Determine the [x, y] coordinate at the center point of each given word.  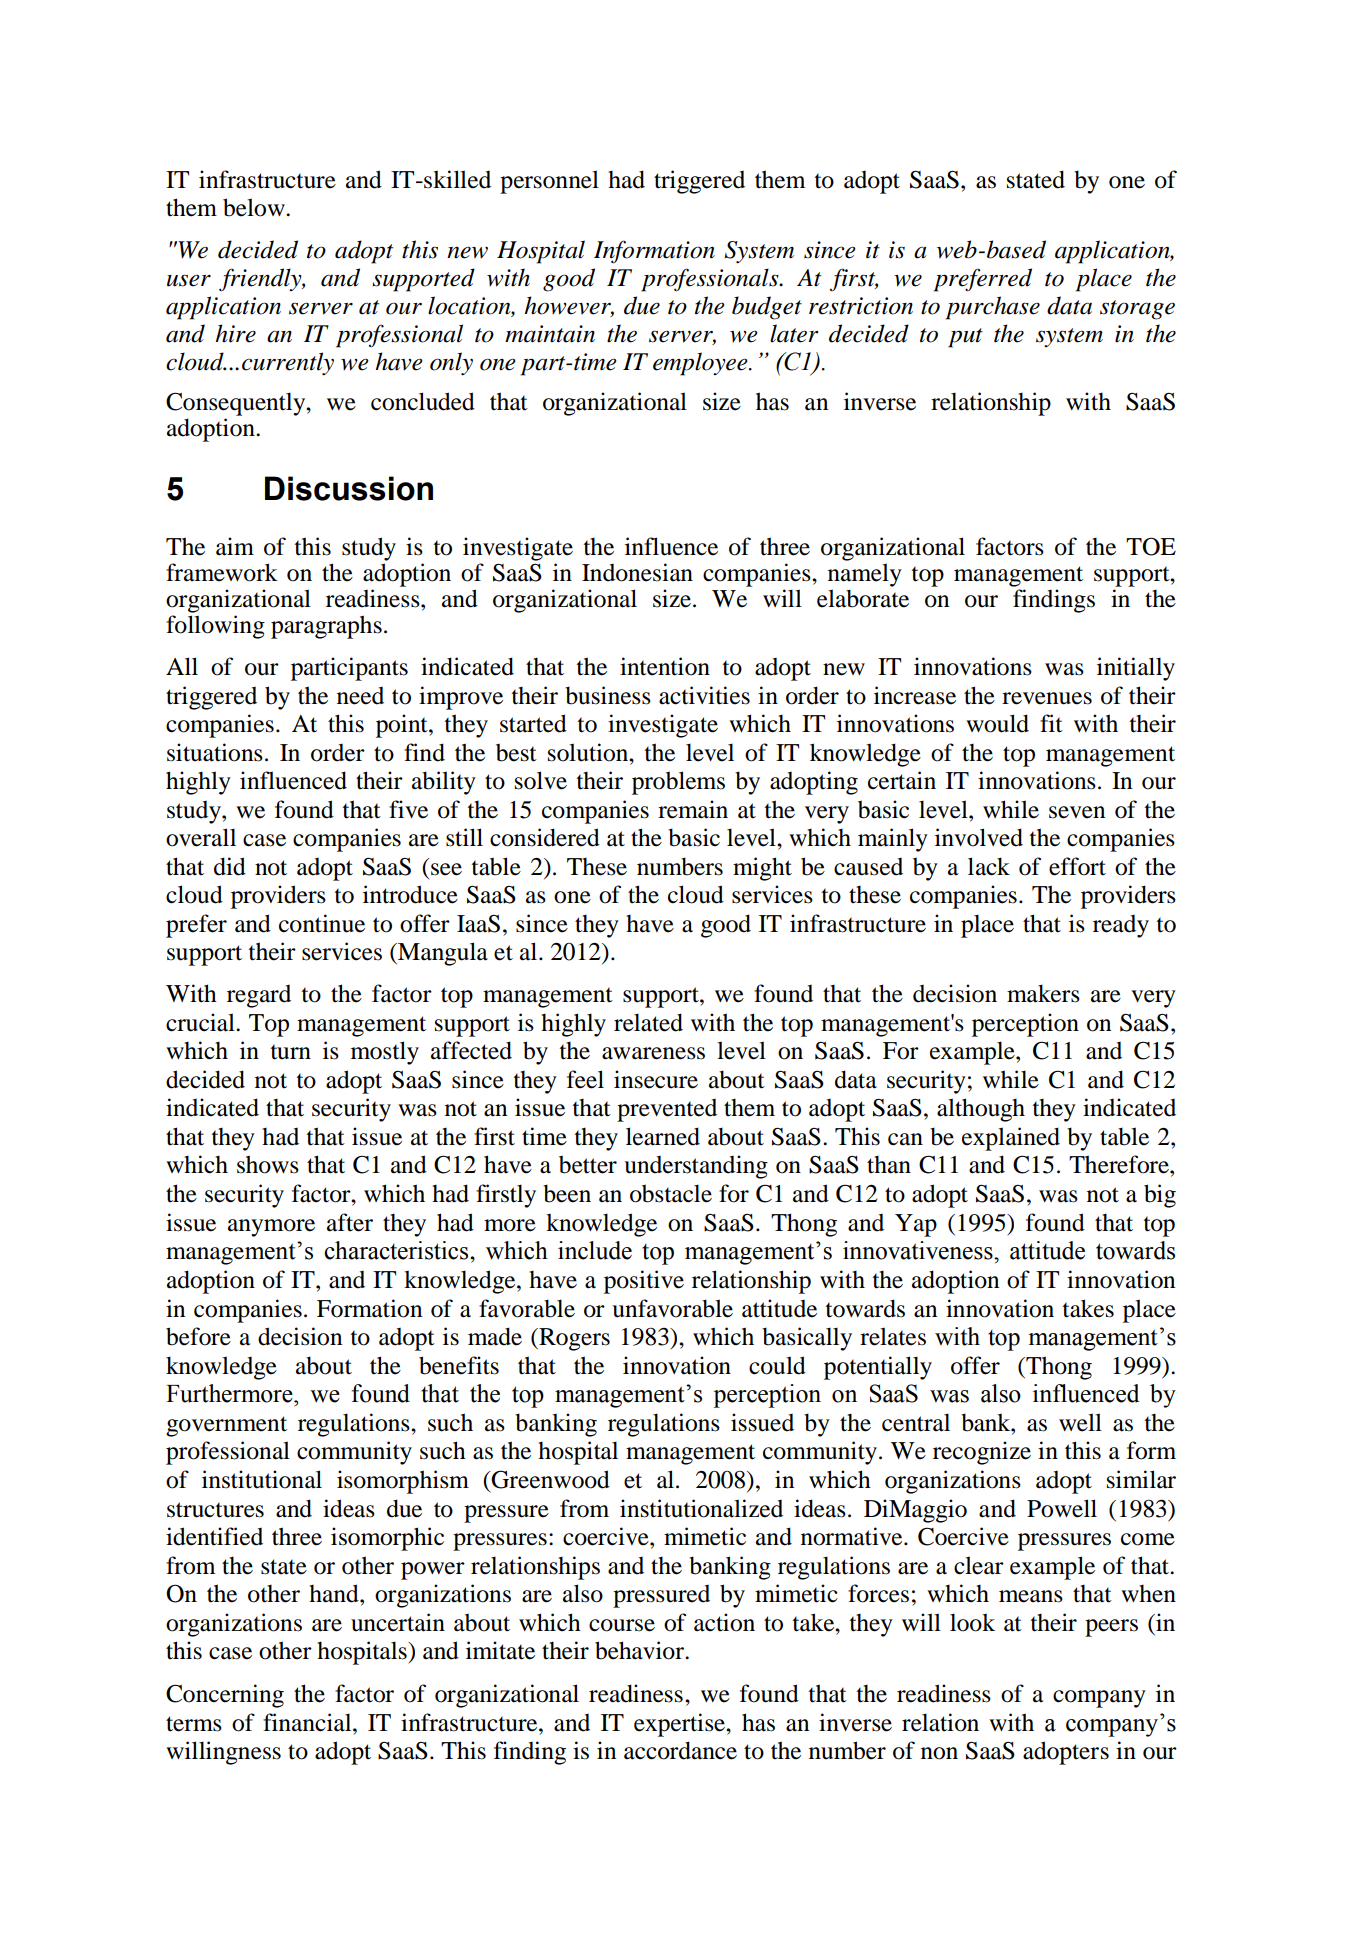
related [648, 1022]
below [255, 207]
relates [893, 1336]
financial [308, 1722]
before [198, 1336]
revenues [1047, 698]
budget [767, 308]
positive [644, 1282]
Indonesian [637, 572]
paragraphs [326, 627]
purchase [993, 308]
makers [1043, 993]
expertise [680, 1725]
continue [322, 923]
